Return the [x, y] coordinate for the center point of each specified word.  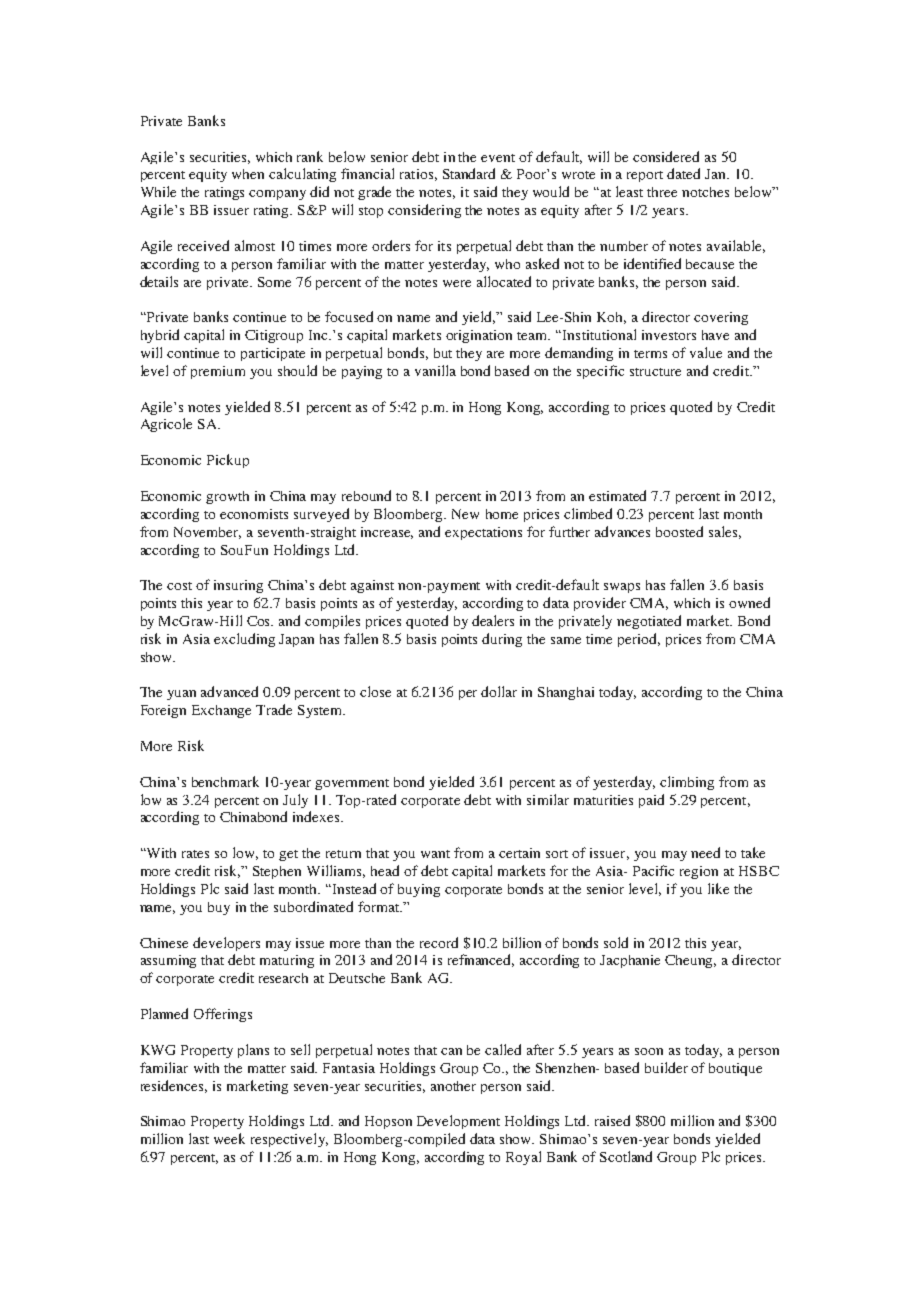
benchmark [225, 781]
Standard [469, 173]
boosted [679, 531]
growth [227, 497]
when [248, 174]
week [229, 1138]
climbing [687, 783]
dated [683, 173]
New [465, 514]
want [435, 854]
